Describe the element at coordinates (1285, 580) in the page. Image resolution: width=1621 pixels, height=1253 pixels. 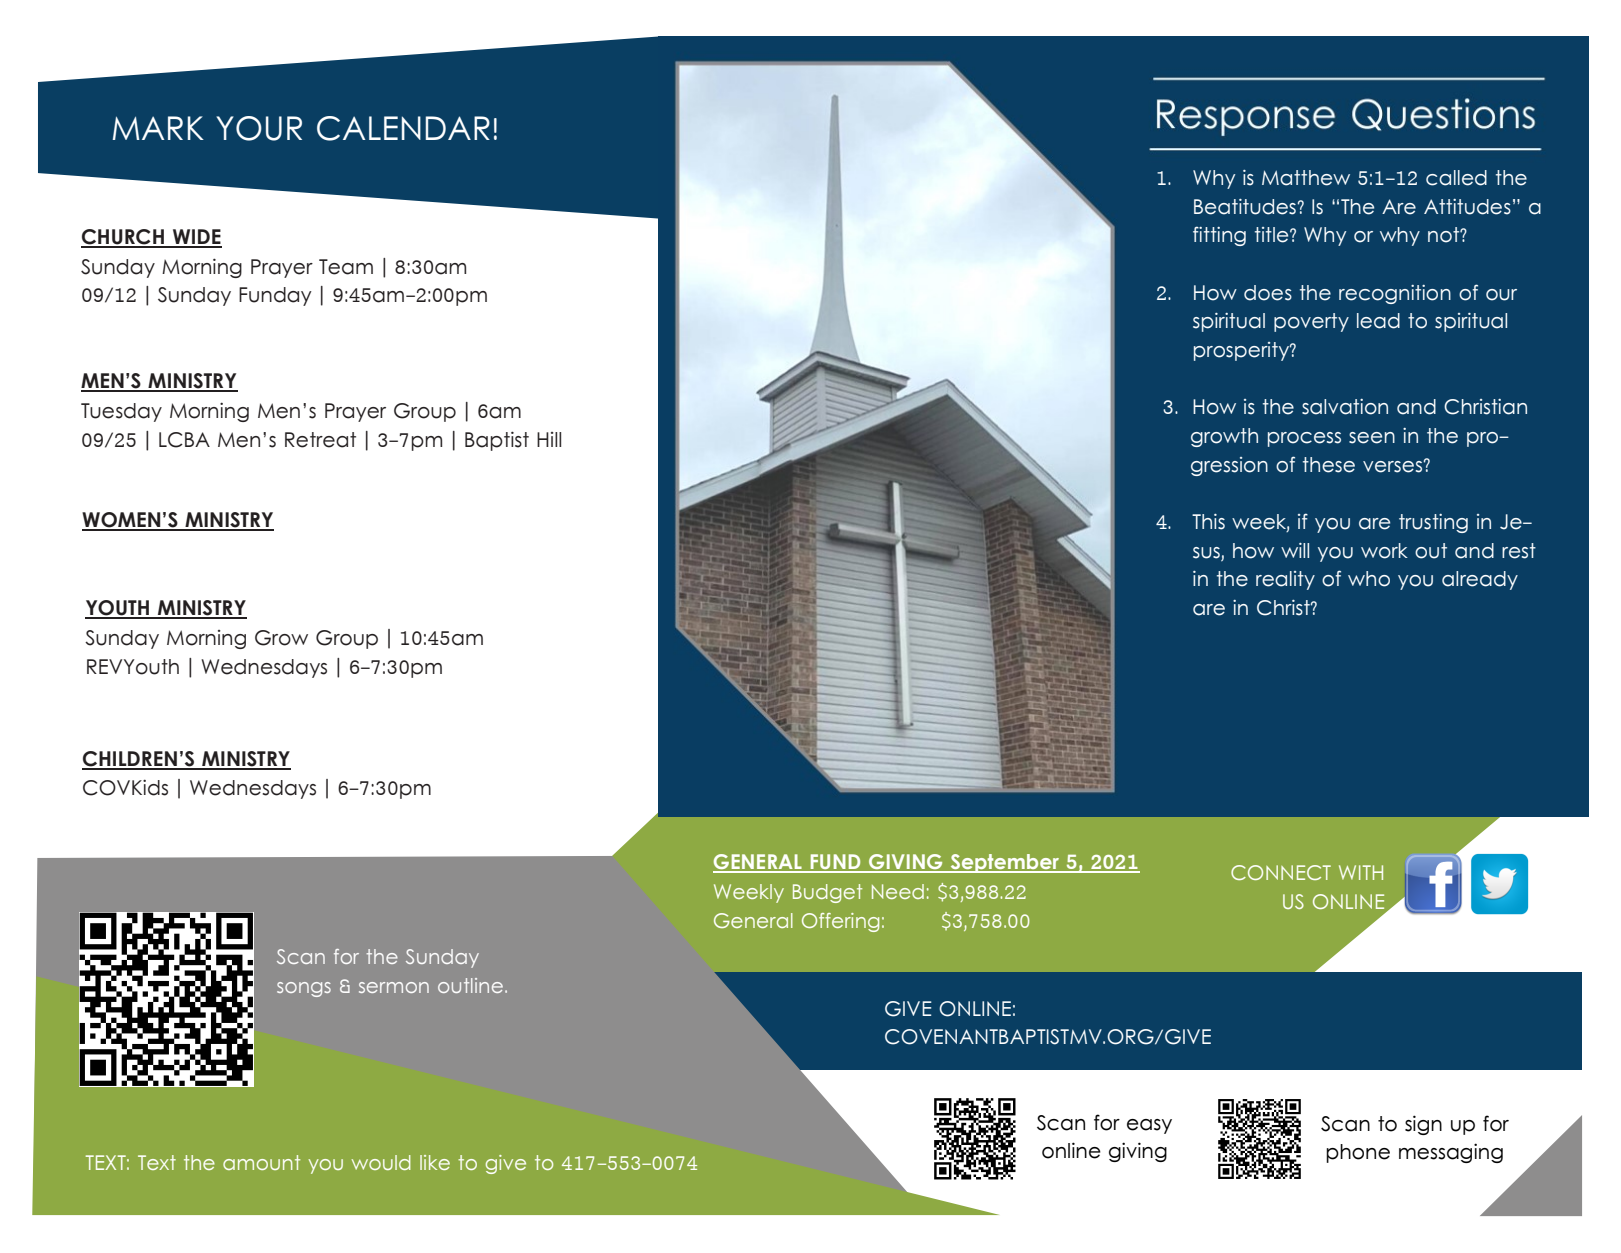
I see `reality` at that location.
